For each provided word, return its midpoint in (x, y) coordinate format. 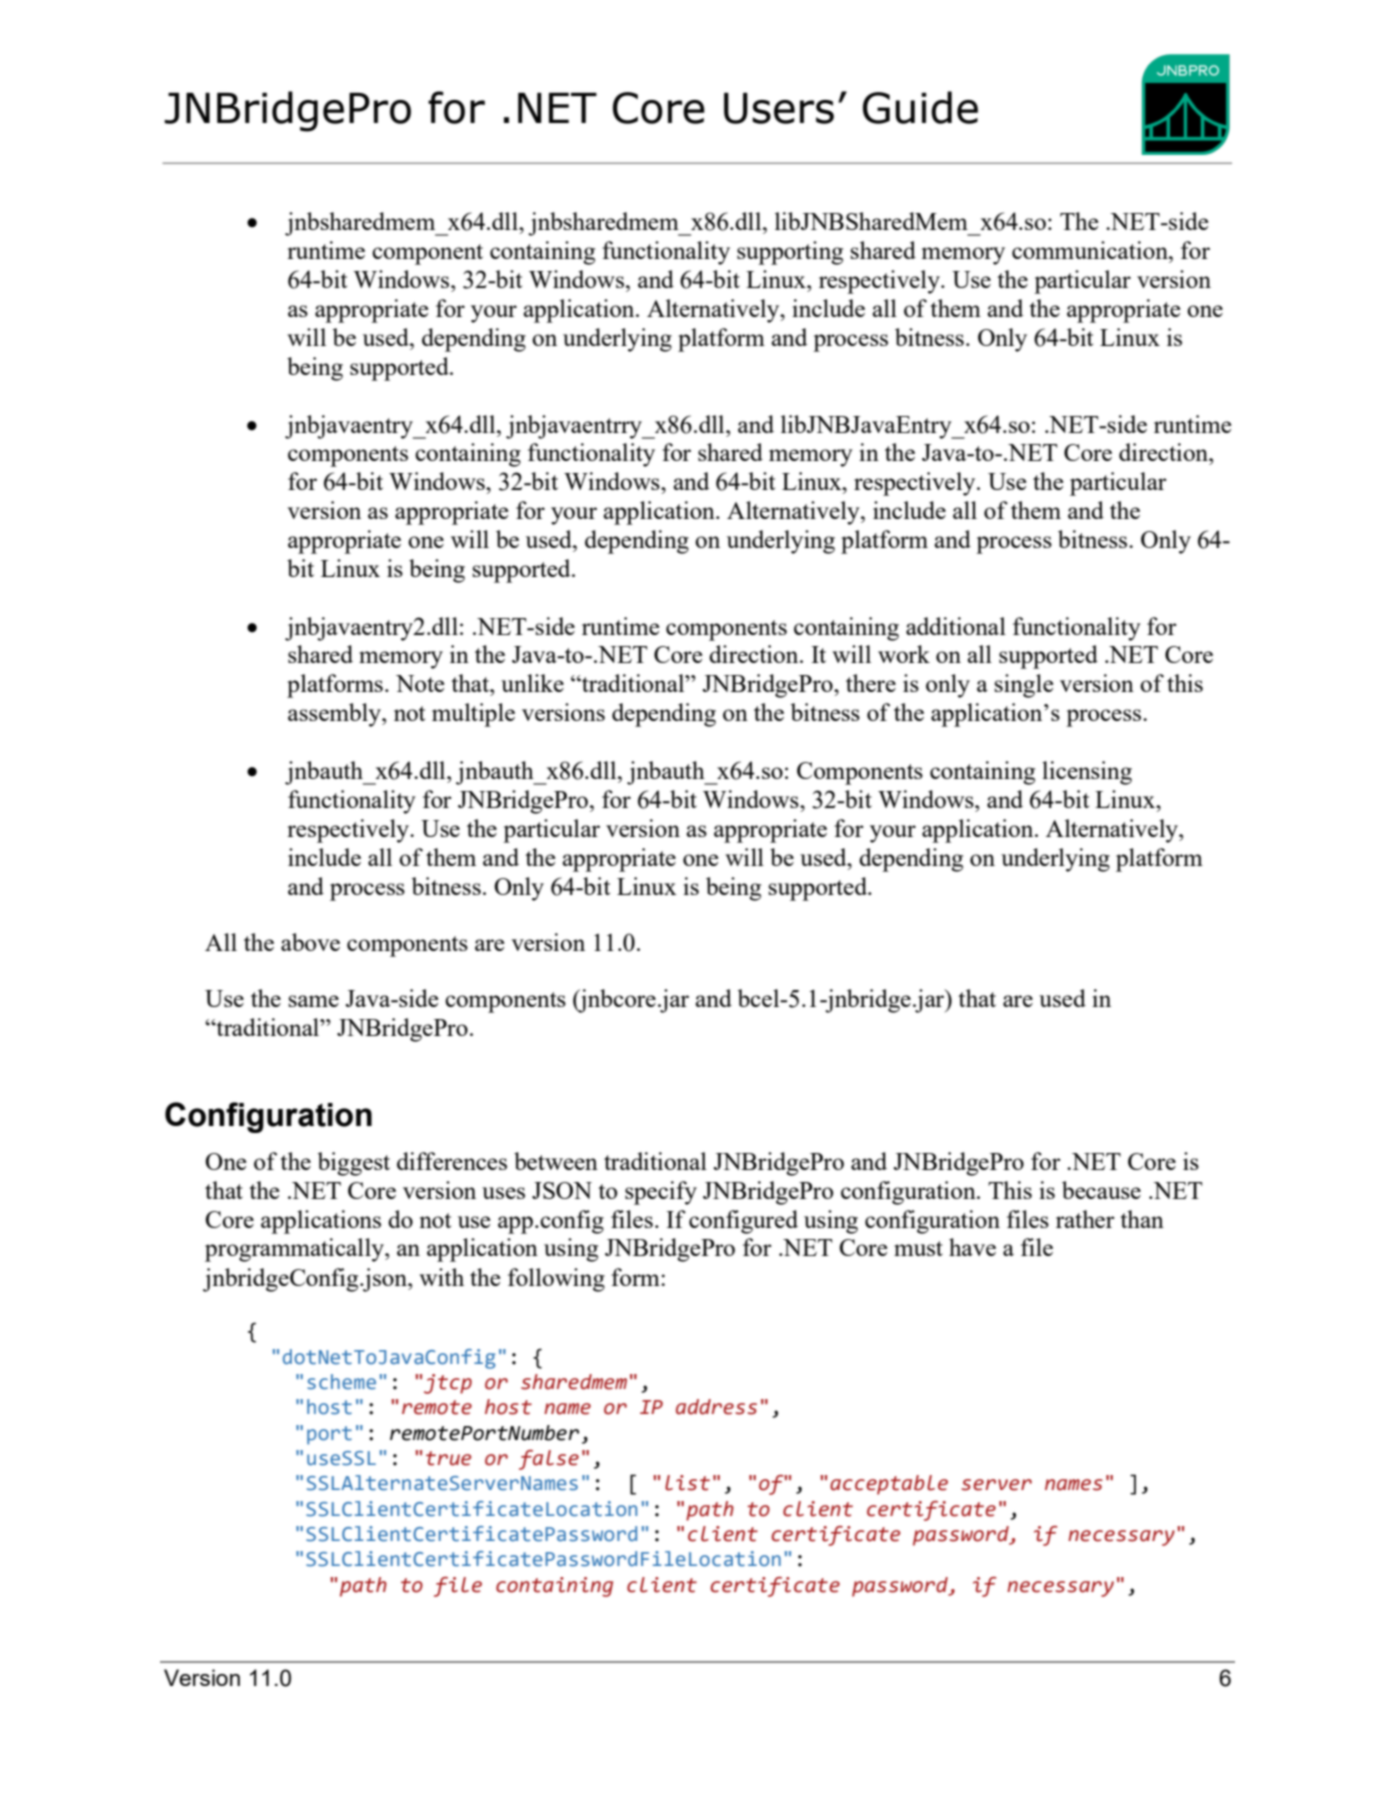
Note (420, 683)
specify (661, 1193)
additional (956, 626)
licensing (1087, 773)
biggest (354, 1164)
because (1101, 1190)
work (904, 654)
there (871, 683)
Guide (920, 107)
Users (779, 108)
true (448, 1458)
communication (1091, 250)
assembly (335, 715)
